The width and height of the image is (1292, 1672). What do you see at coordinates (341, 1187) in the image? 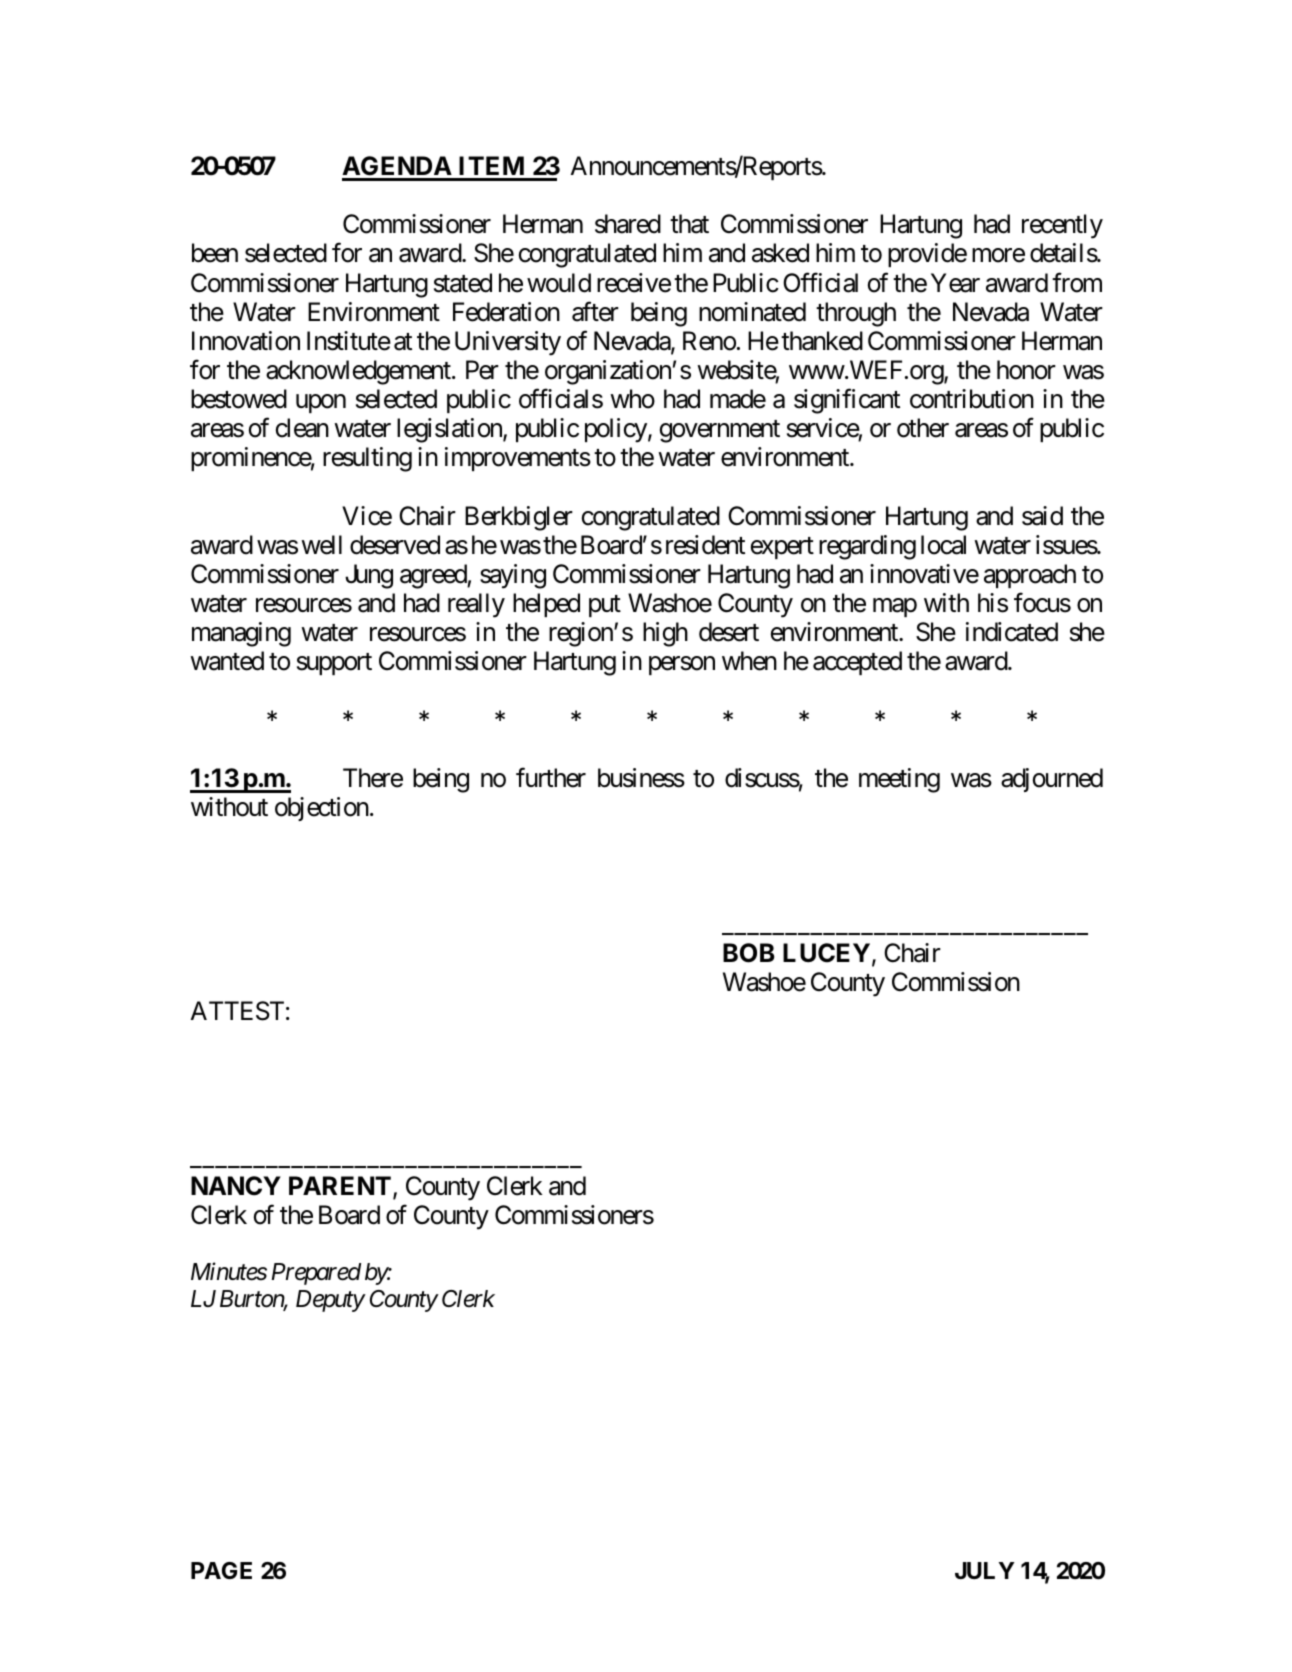
I see `PARENT` at bounding box center [341, 1187].
